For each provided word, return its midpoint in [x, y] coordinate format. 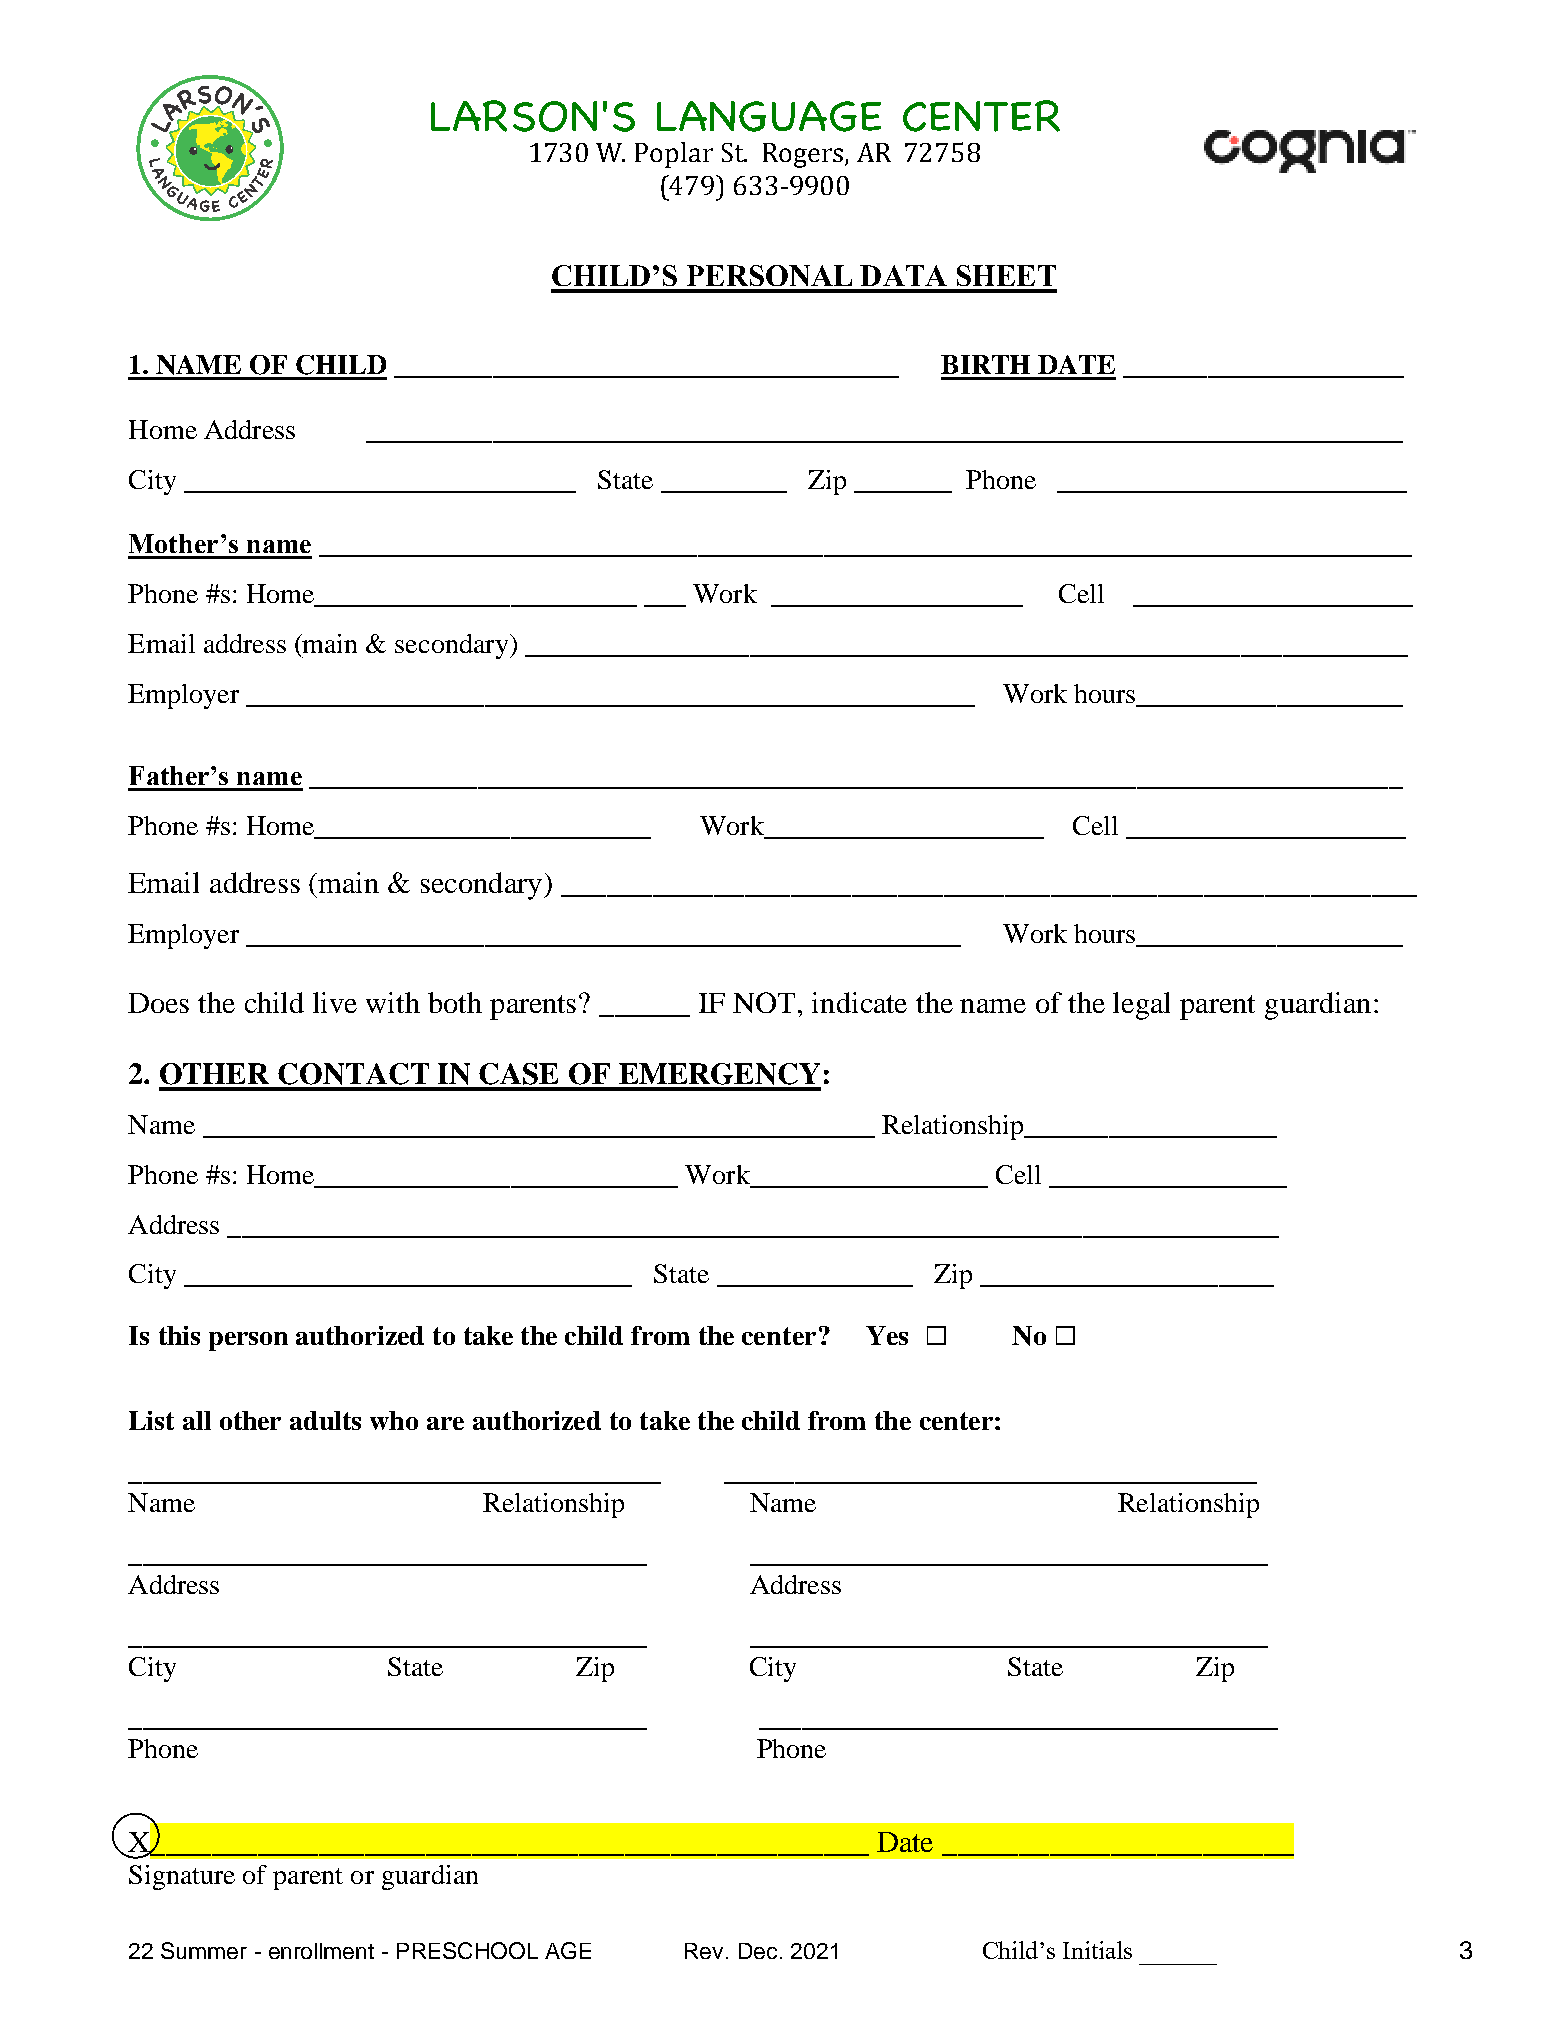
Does [158, 1003]
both [455, 1002]
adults [325, 1420]
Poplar [674, 155]
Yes [887, 1335]
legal [1141, 1006]
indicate [859, 1002]
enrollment [321, 1951]
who [394, 1420]
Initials [1097, 1950]
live [335, 1002]
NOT [766, 1002]
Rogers [804, 155]
